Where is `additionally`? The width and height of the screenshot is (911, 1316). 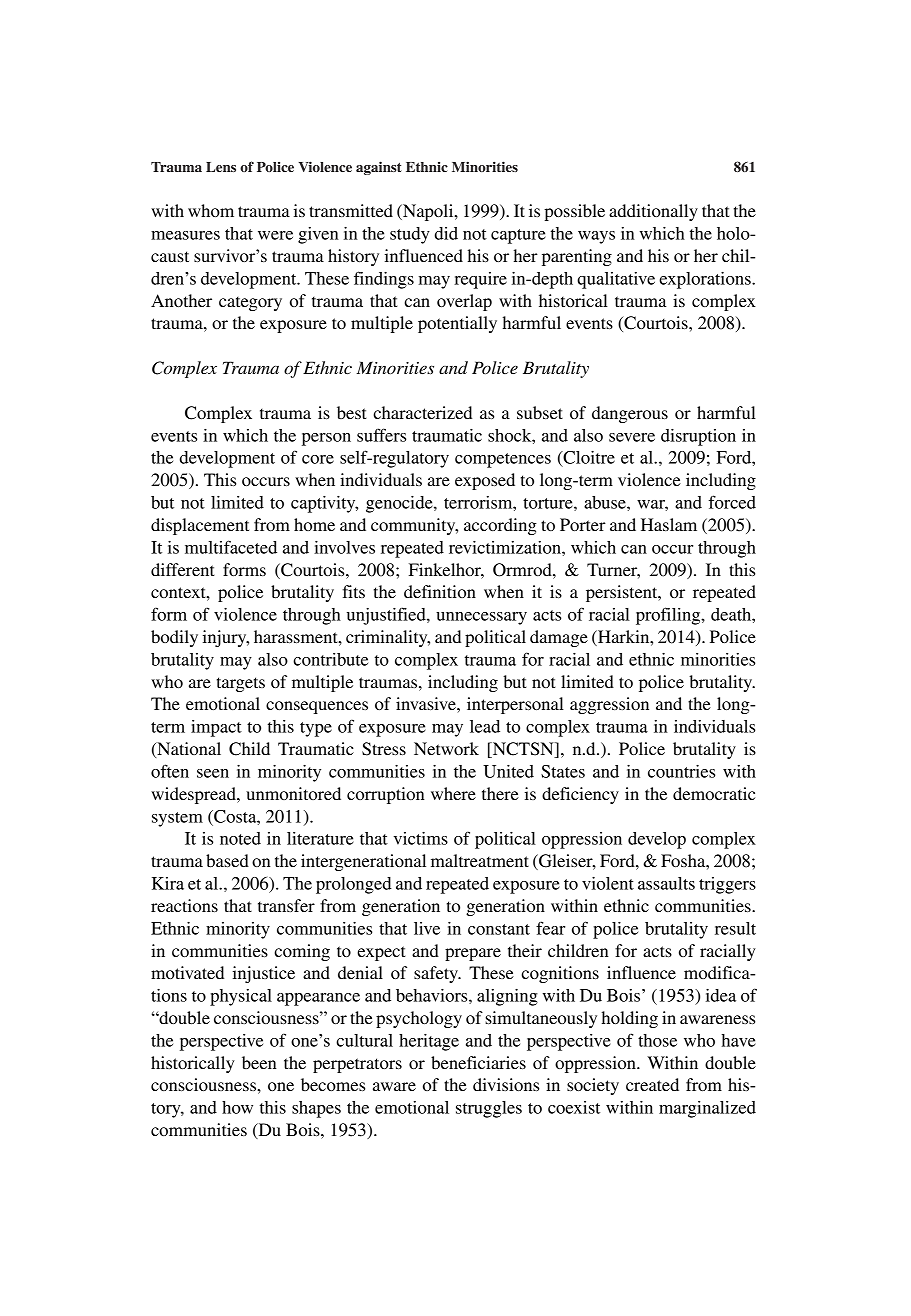
additionally is located at coordinates (653, 212).
